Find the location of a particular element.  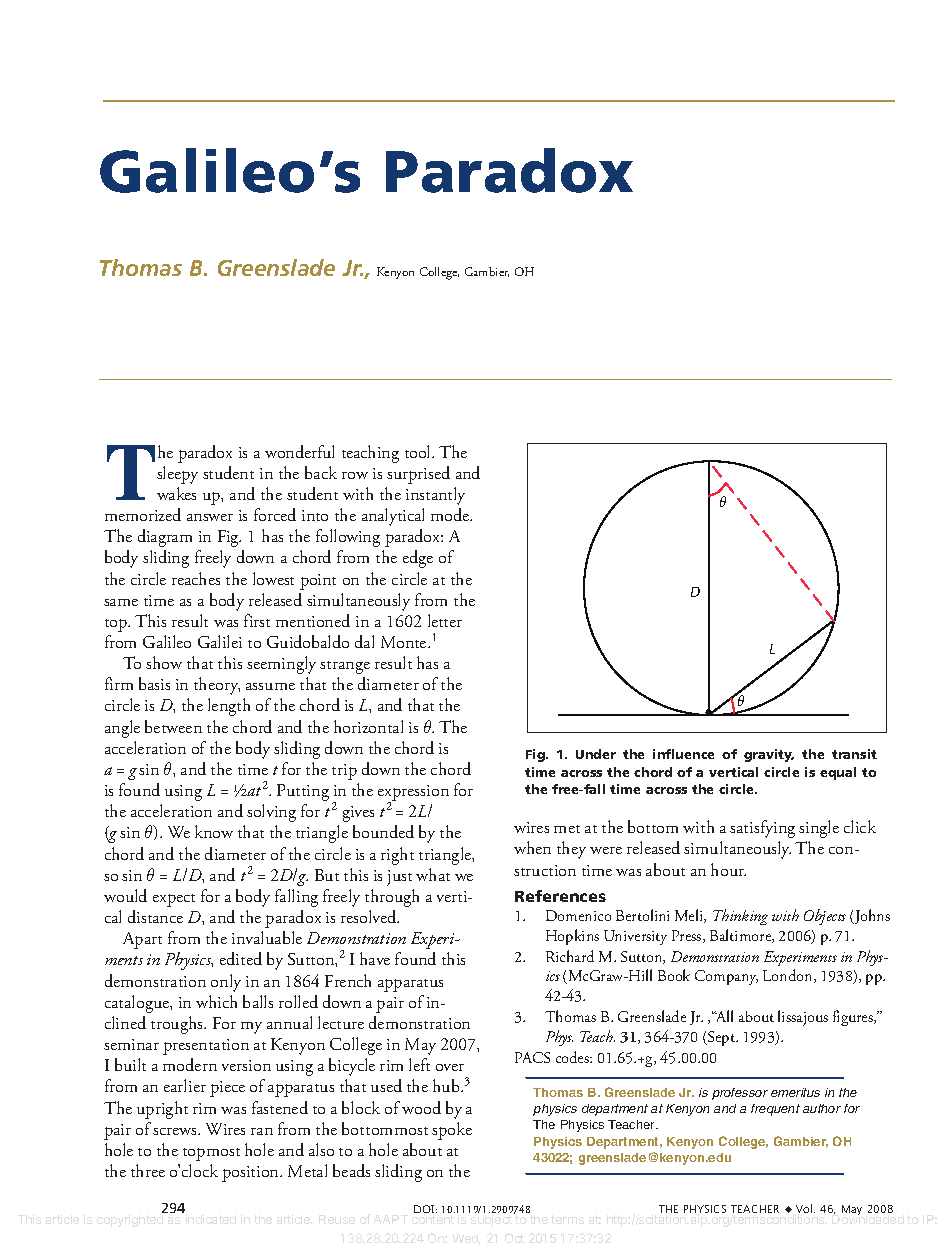

surprised is located at coordinates (418, 475).
